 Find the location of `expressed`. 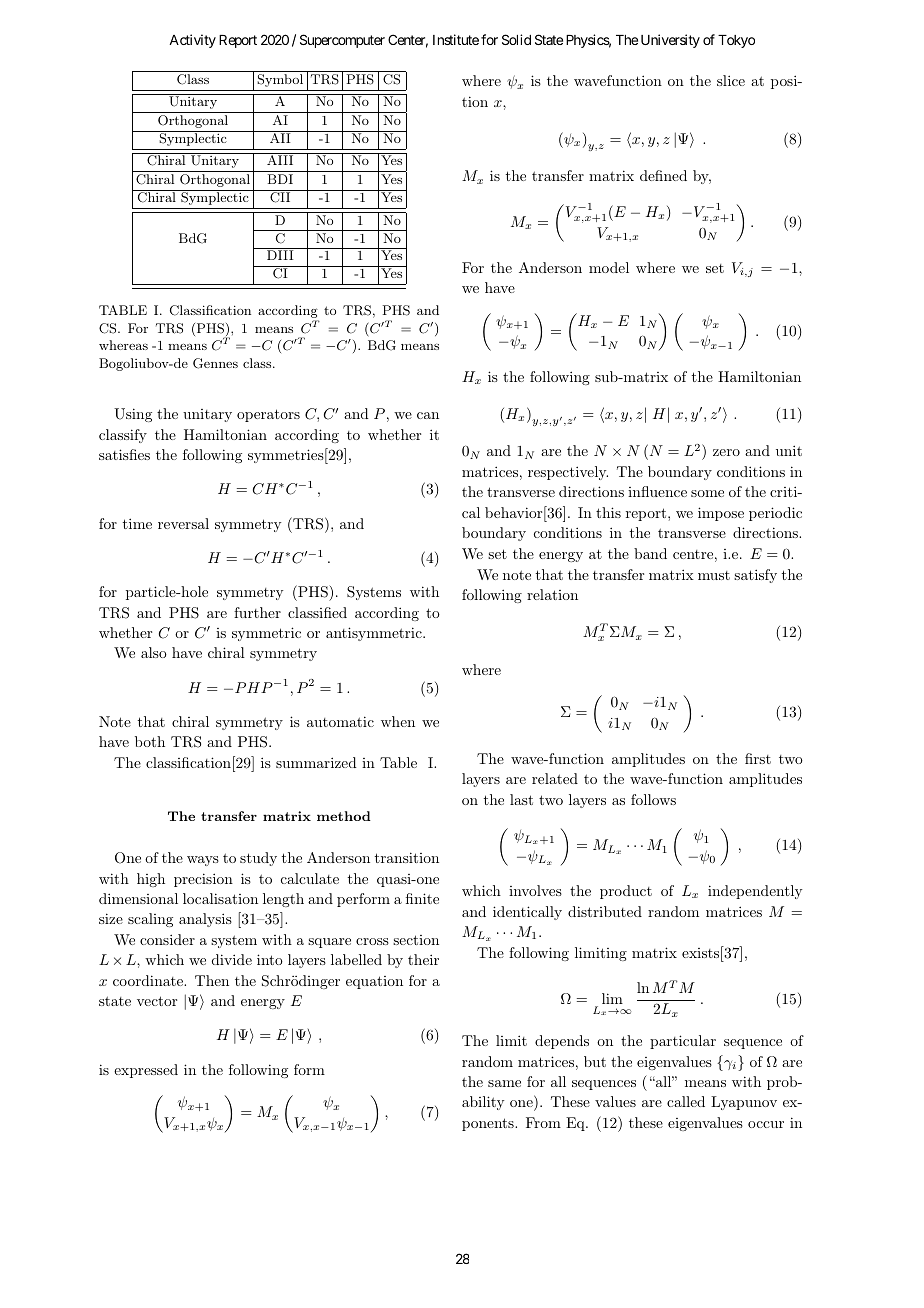

expressed is located at coordinates (146, 1071).
